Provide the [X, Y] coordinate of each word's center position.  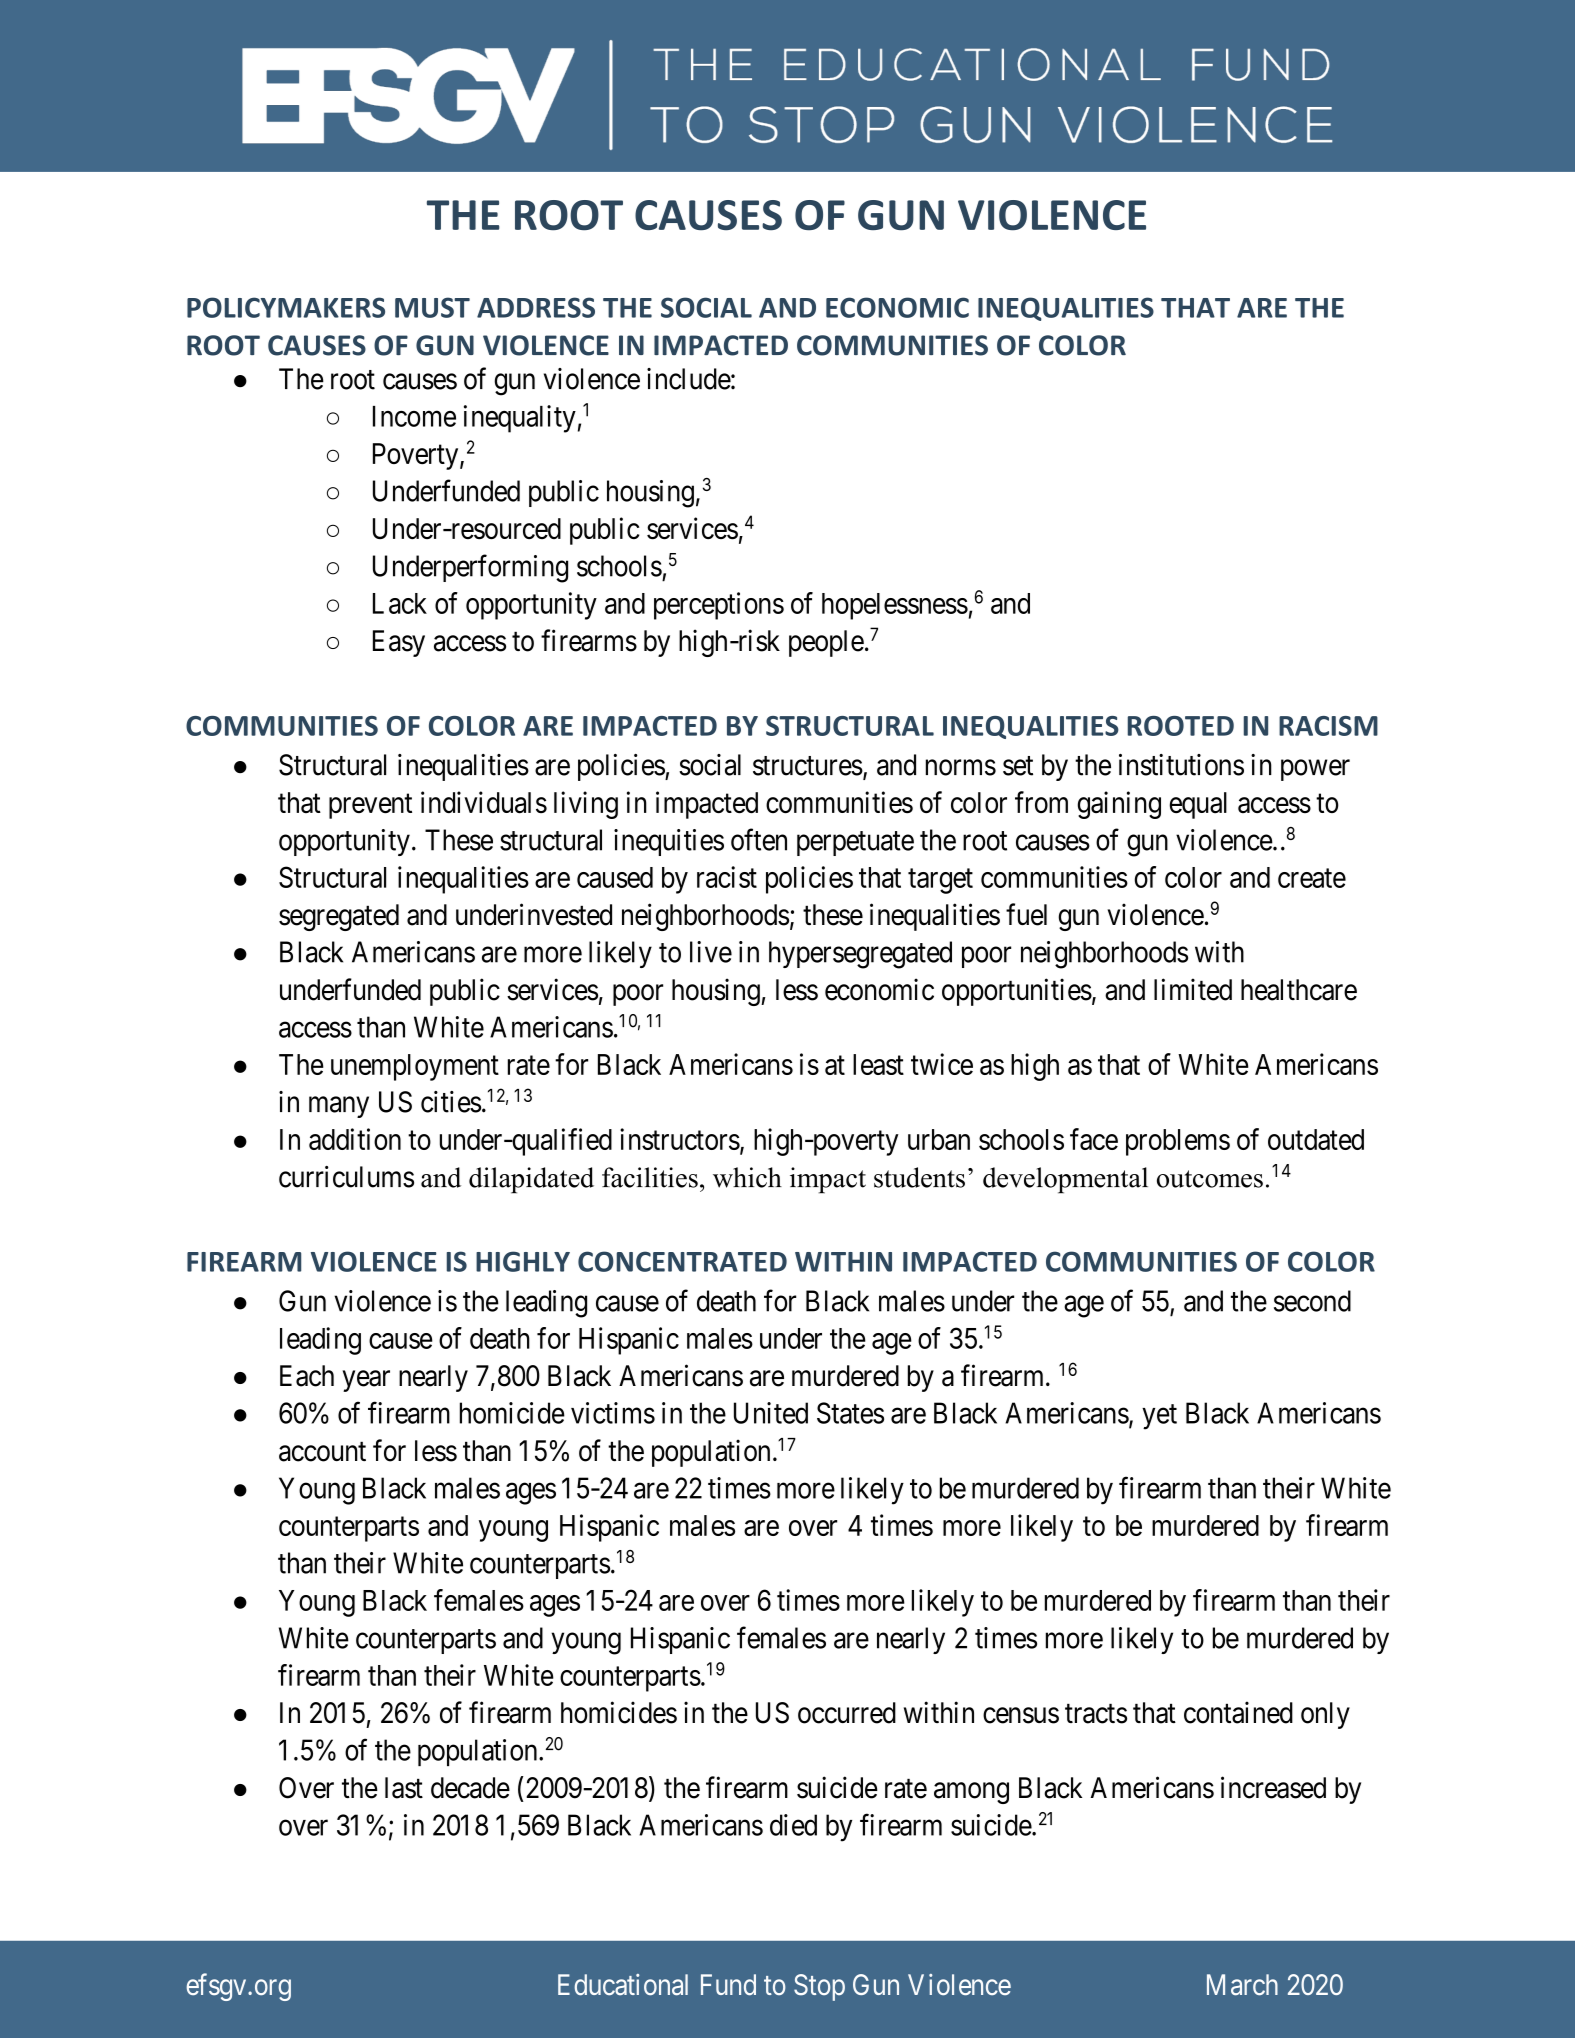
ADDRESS [536, 307]
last [404, 1788]
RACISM [1328, 726]
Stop [819, 1987]
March [1242, 1985]
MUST [432, 307]
